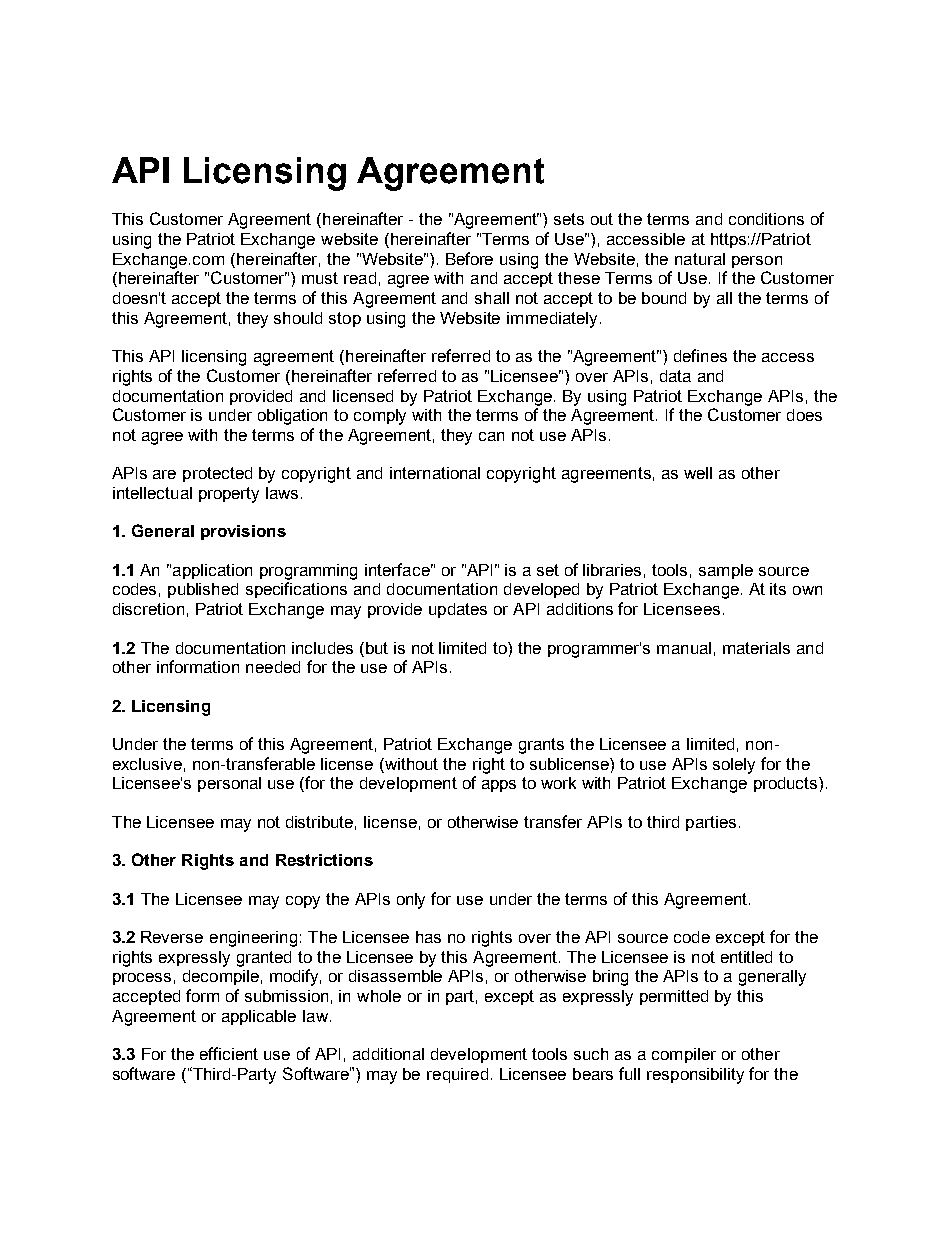 The image size is (952, 1233). What do you see at coordinates (457, 1075) in the page?
I see `required` at bounding box center [457, 1075].
